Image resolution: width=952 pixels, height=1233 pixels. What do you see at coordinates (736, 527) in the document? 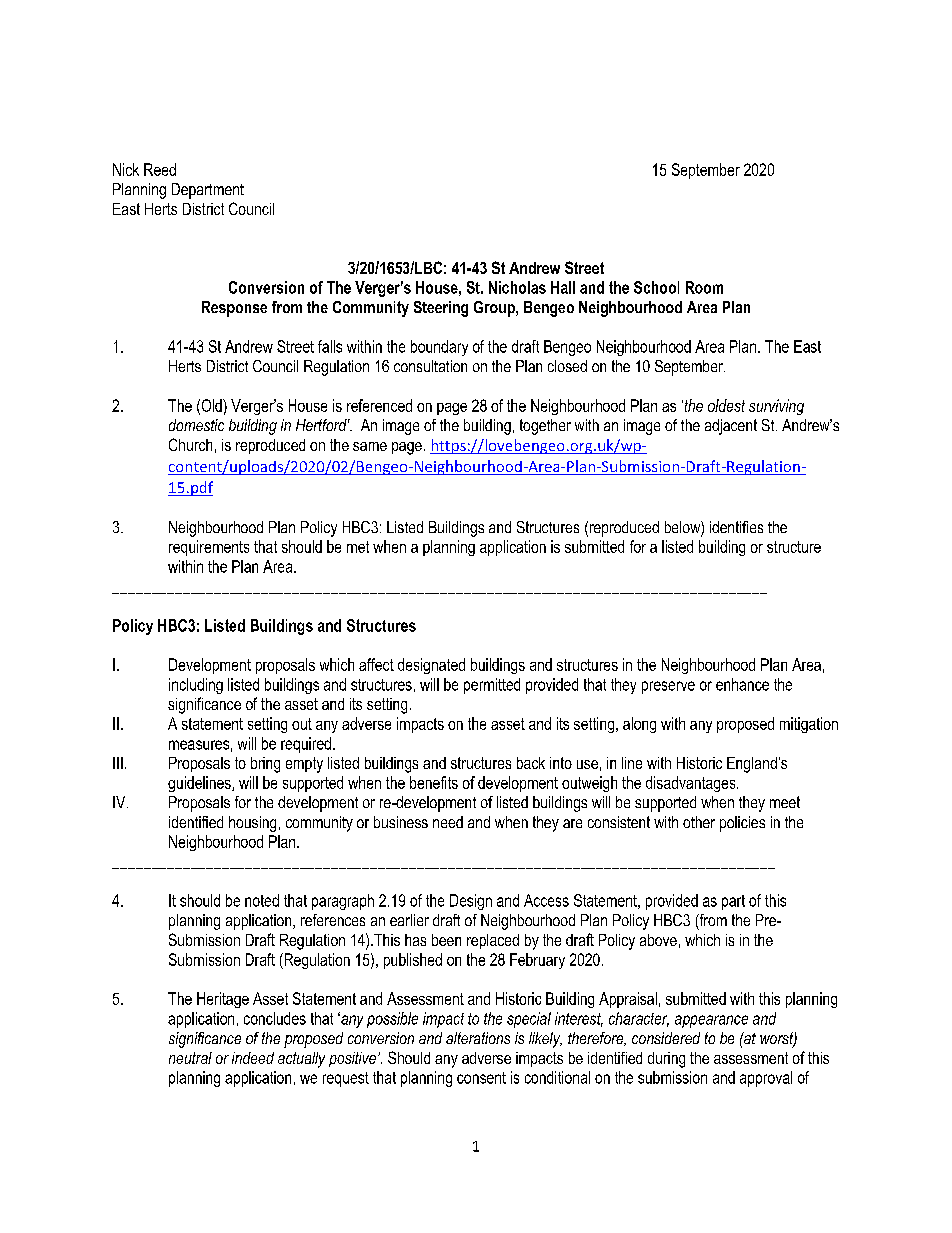
I see `identifies` at bounding box center [736, 527].
